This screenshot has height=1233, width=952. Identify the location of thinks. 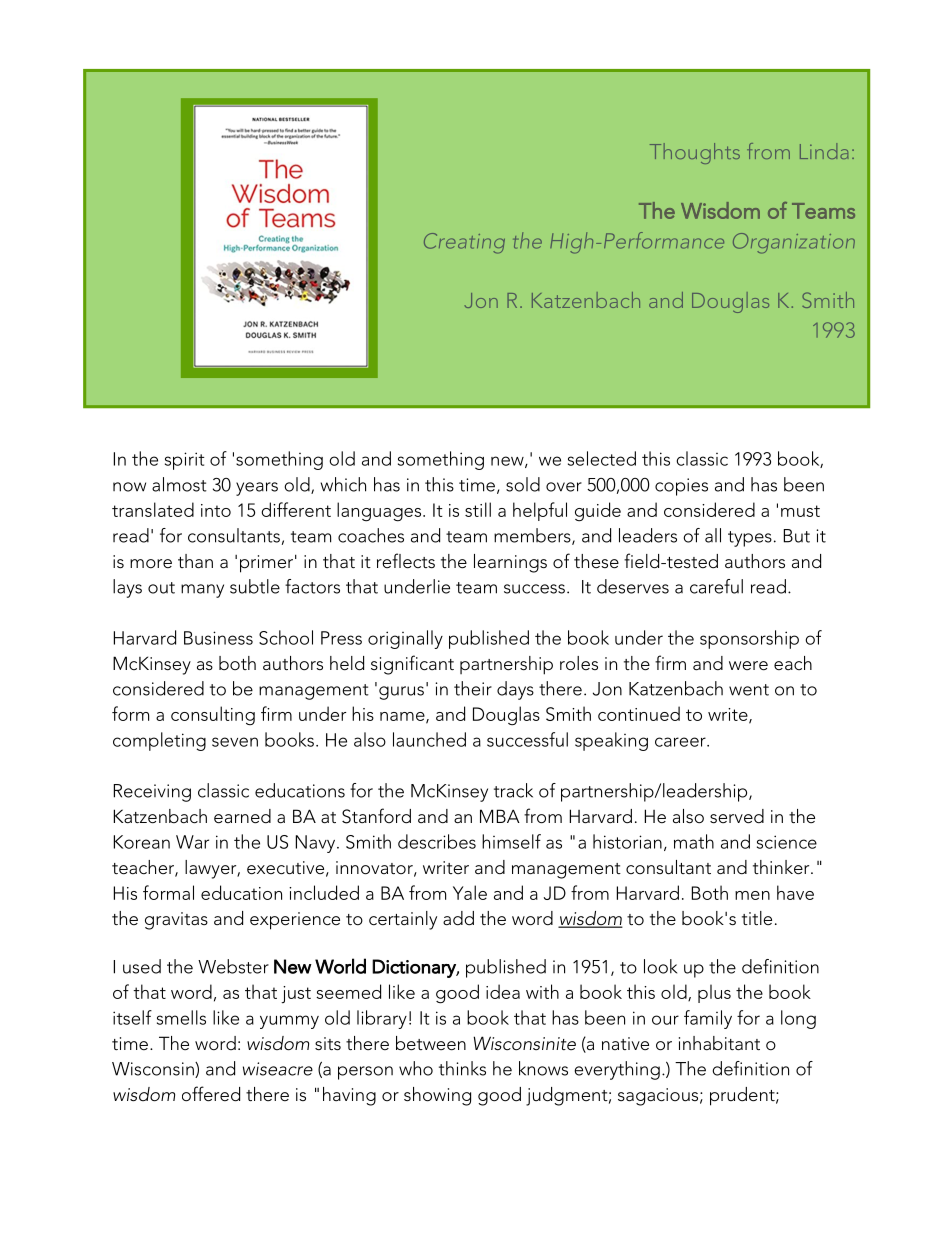
(462, 1068).
